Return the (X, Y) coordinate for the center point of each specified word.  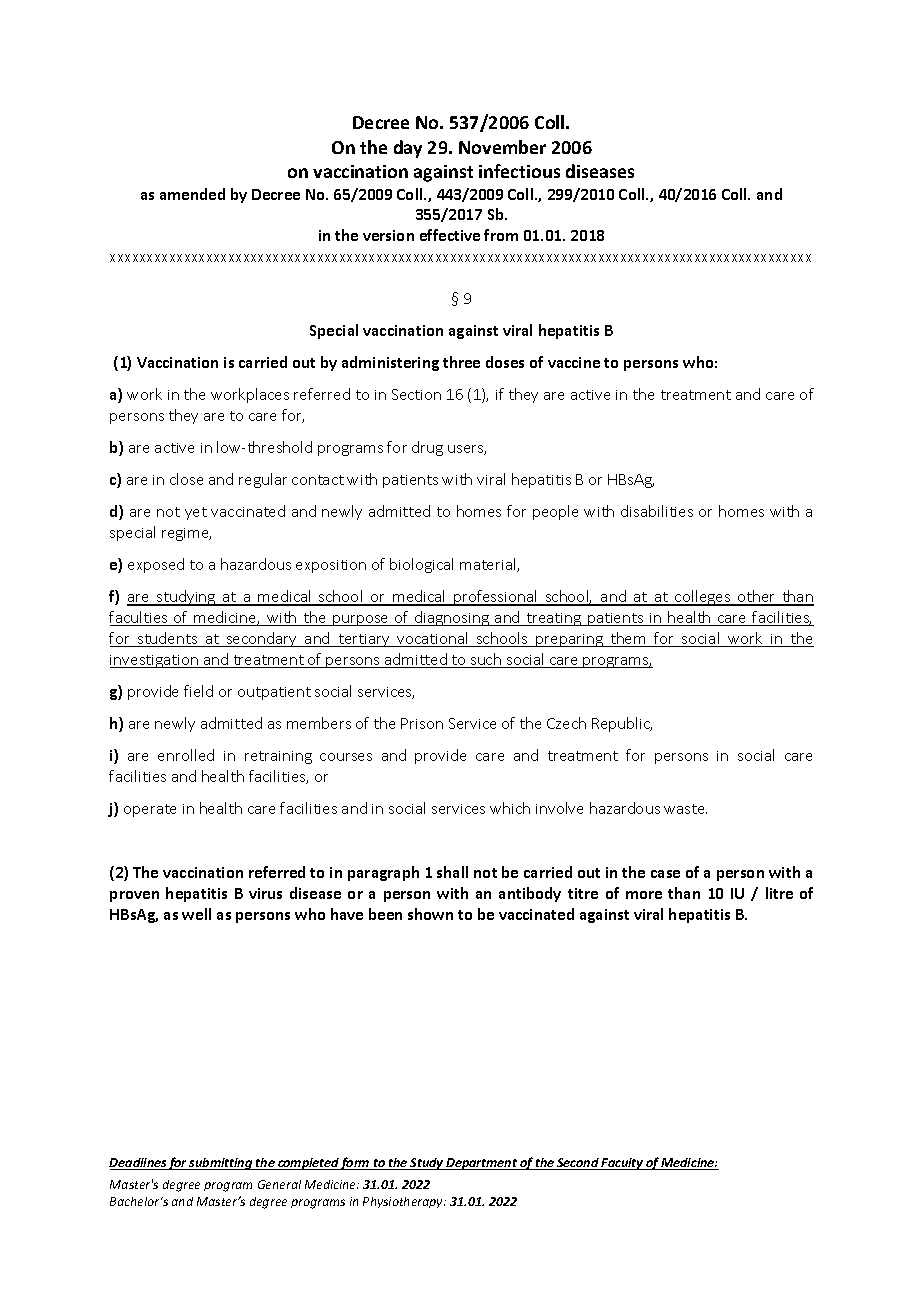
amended (192, 194)
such (486, 660)
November (502, 147)
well (196, 914)
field (198, 691)
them (628, 639)
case (665, 874)
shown (430, 914)
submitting (221, 1164)
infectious (519, 171)
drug (427, 448)
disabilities (657, 511)
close (186, 479)
